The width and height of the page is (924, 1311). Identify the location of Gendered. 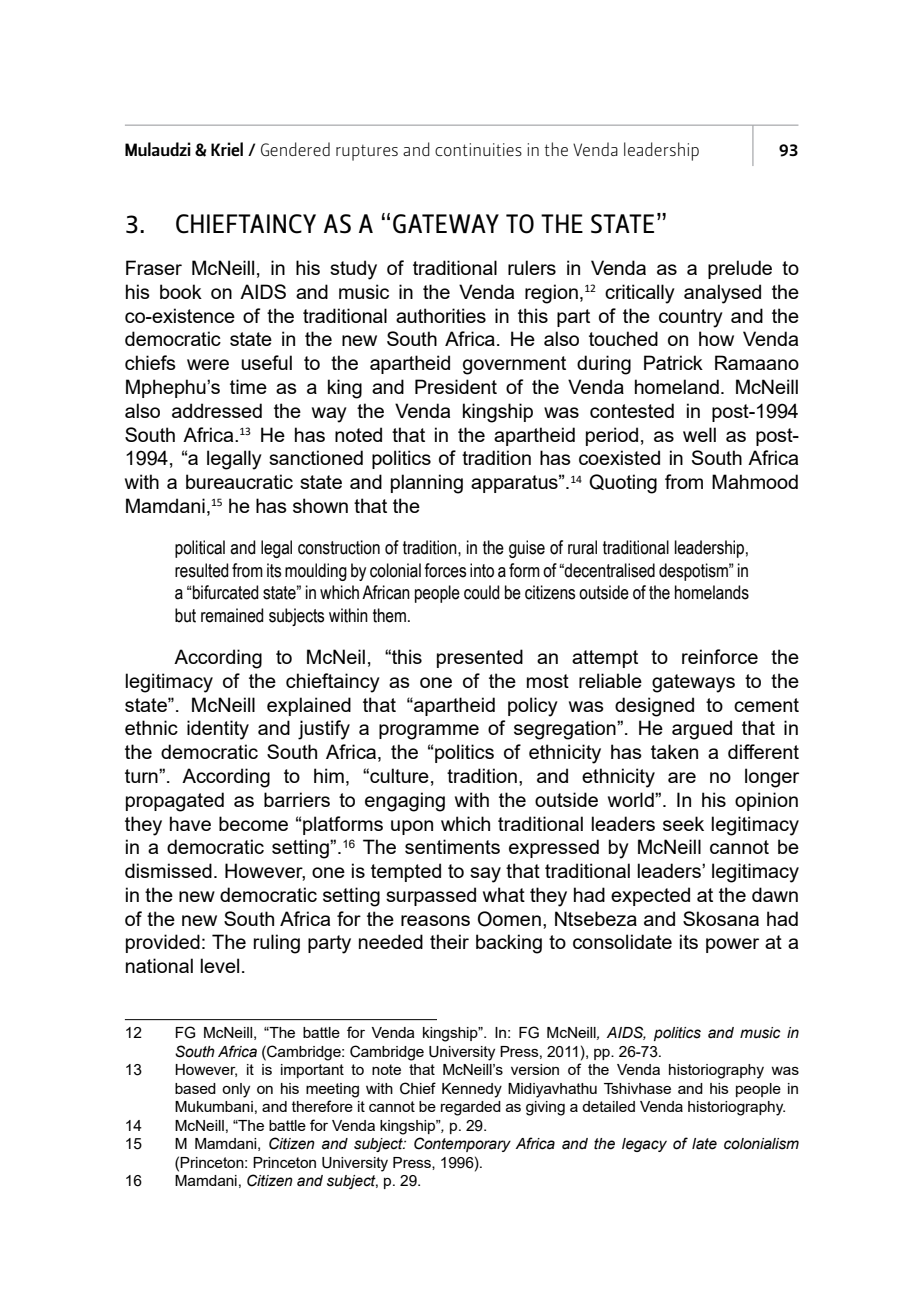
(295, 149).
